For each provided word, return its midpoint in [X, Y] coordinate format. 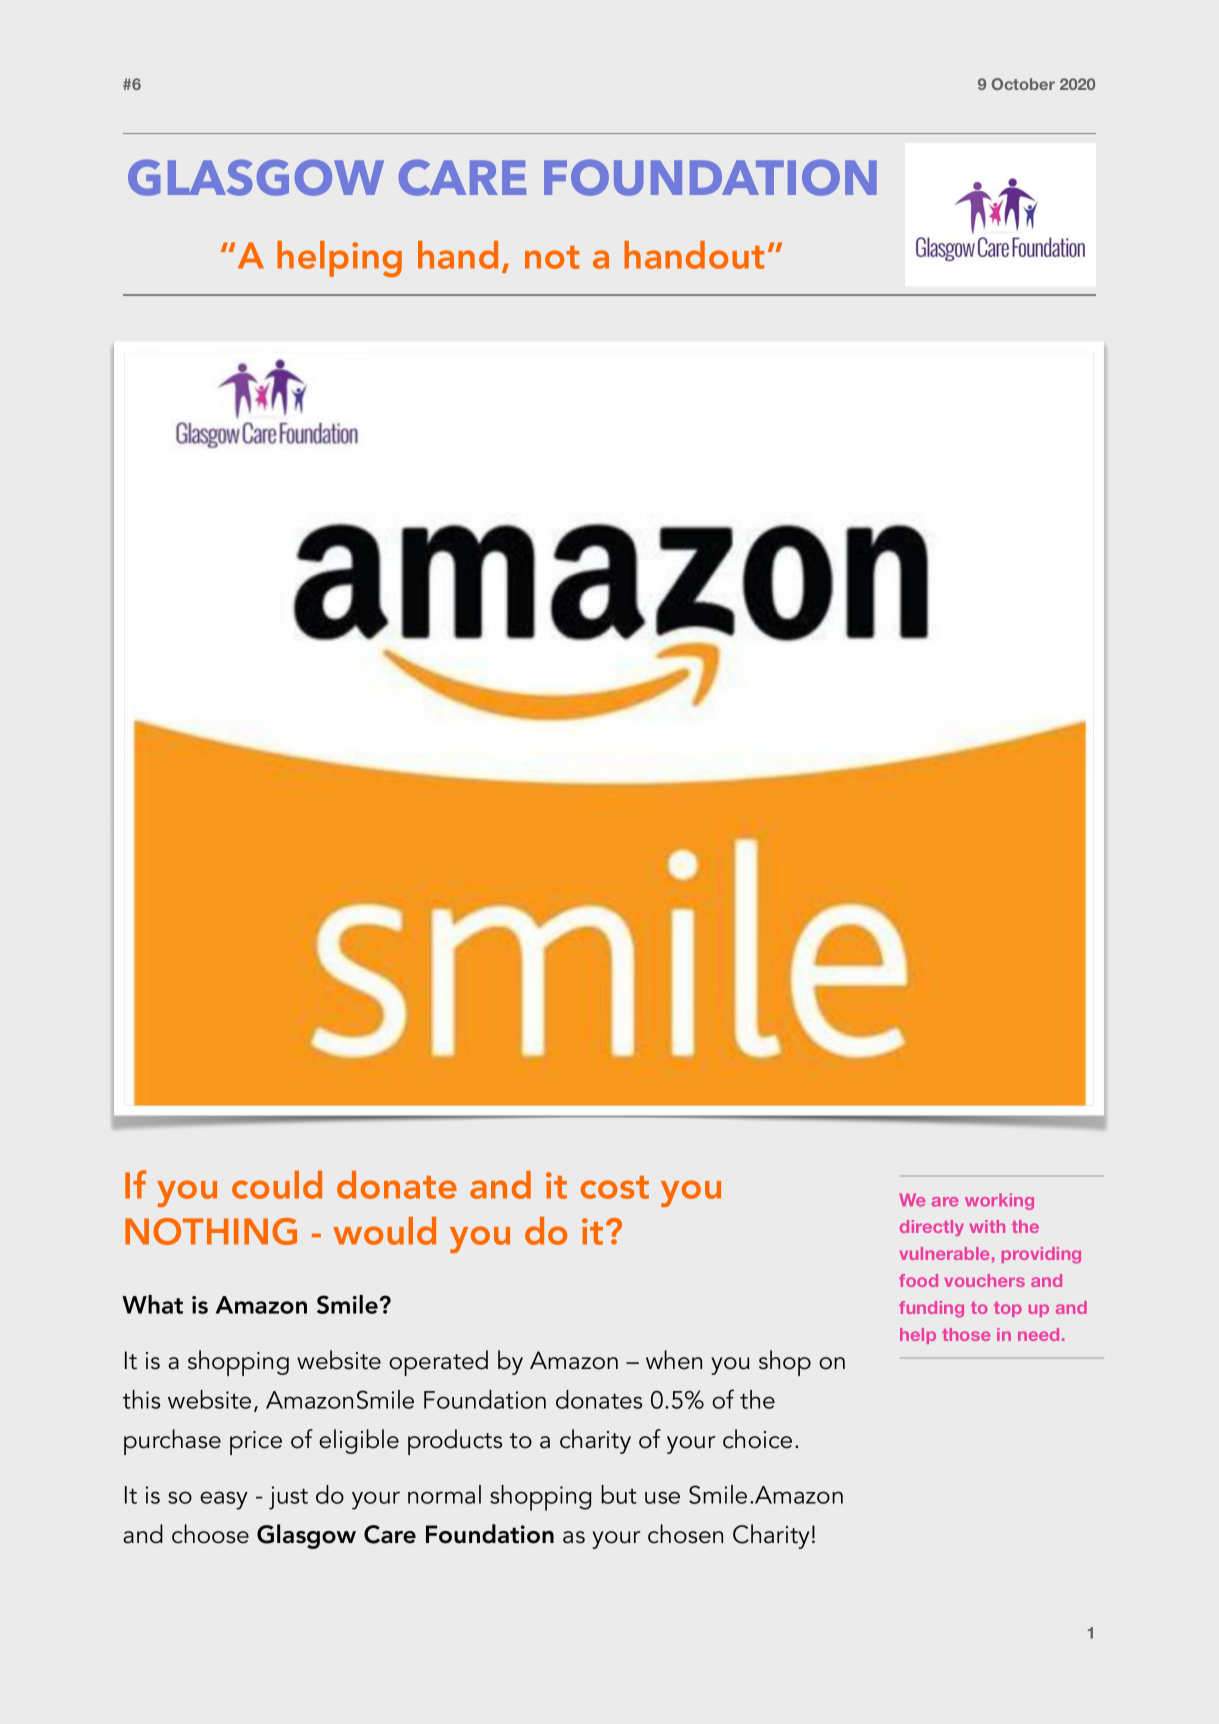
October [1023, 84]
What [152, 1304]
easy [224, 1500]
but [619, 1494]
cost [615, 1187]
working [999, 1201]
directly [932, 1228]
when [674, 1360]
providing [1041, 1255]
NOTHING [211, 1231]
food [918, 1280]
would [384, 1231]
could [277, 1185]
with [987, 1226]
